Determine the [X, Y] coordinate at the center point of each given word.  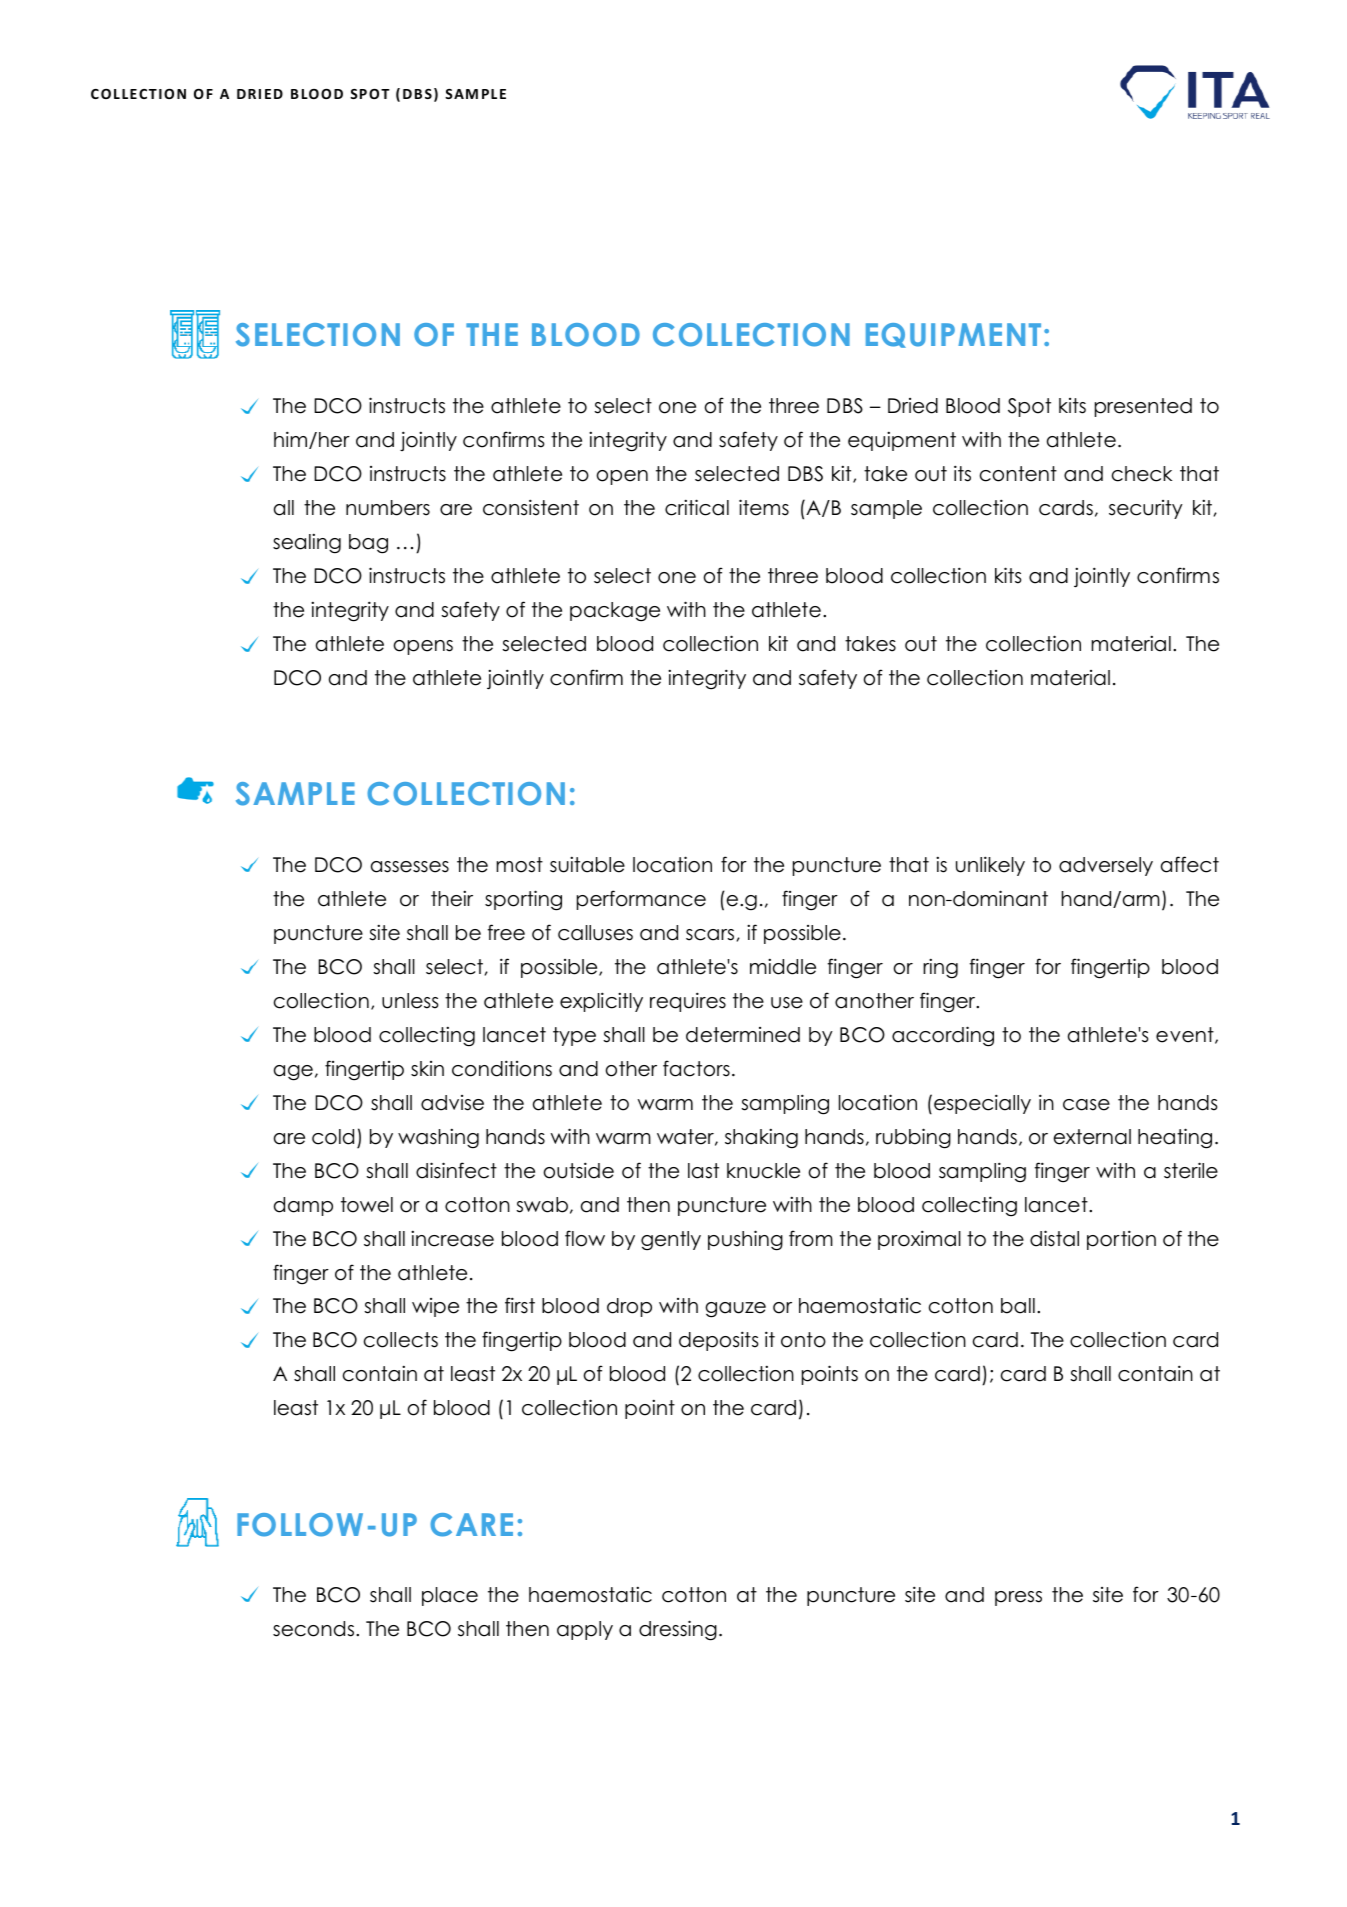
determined [743, 1035]
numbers [388, 508]
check [1142, 474]
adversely [1106, 866]
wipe [435, 1307]
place [450, 1596]
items [764, 507]
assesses [410, 867]
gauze [735, 1310]
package [615, 612]
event [1186, 1035]
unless [410, 1001]
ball [1018, 1306]
